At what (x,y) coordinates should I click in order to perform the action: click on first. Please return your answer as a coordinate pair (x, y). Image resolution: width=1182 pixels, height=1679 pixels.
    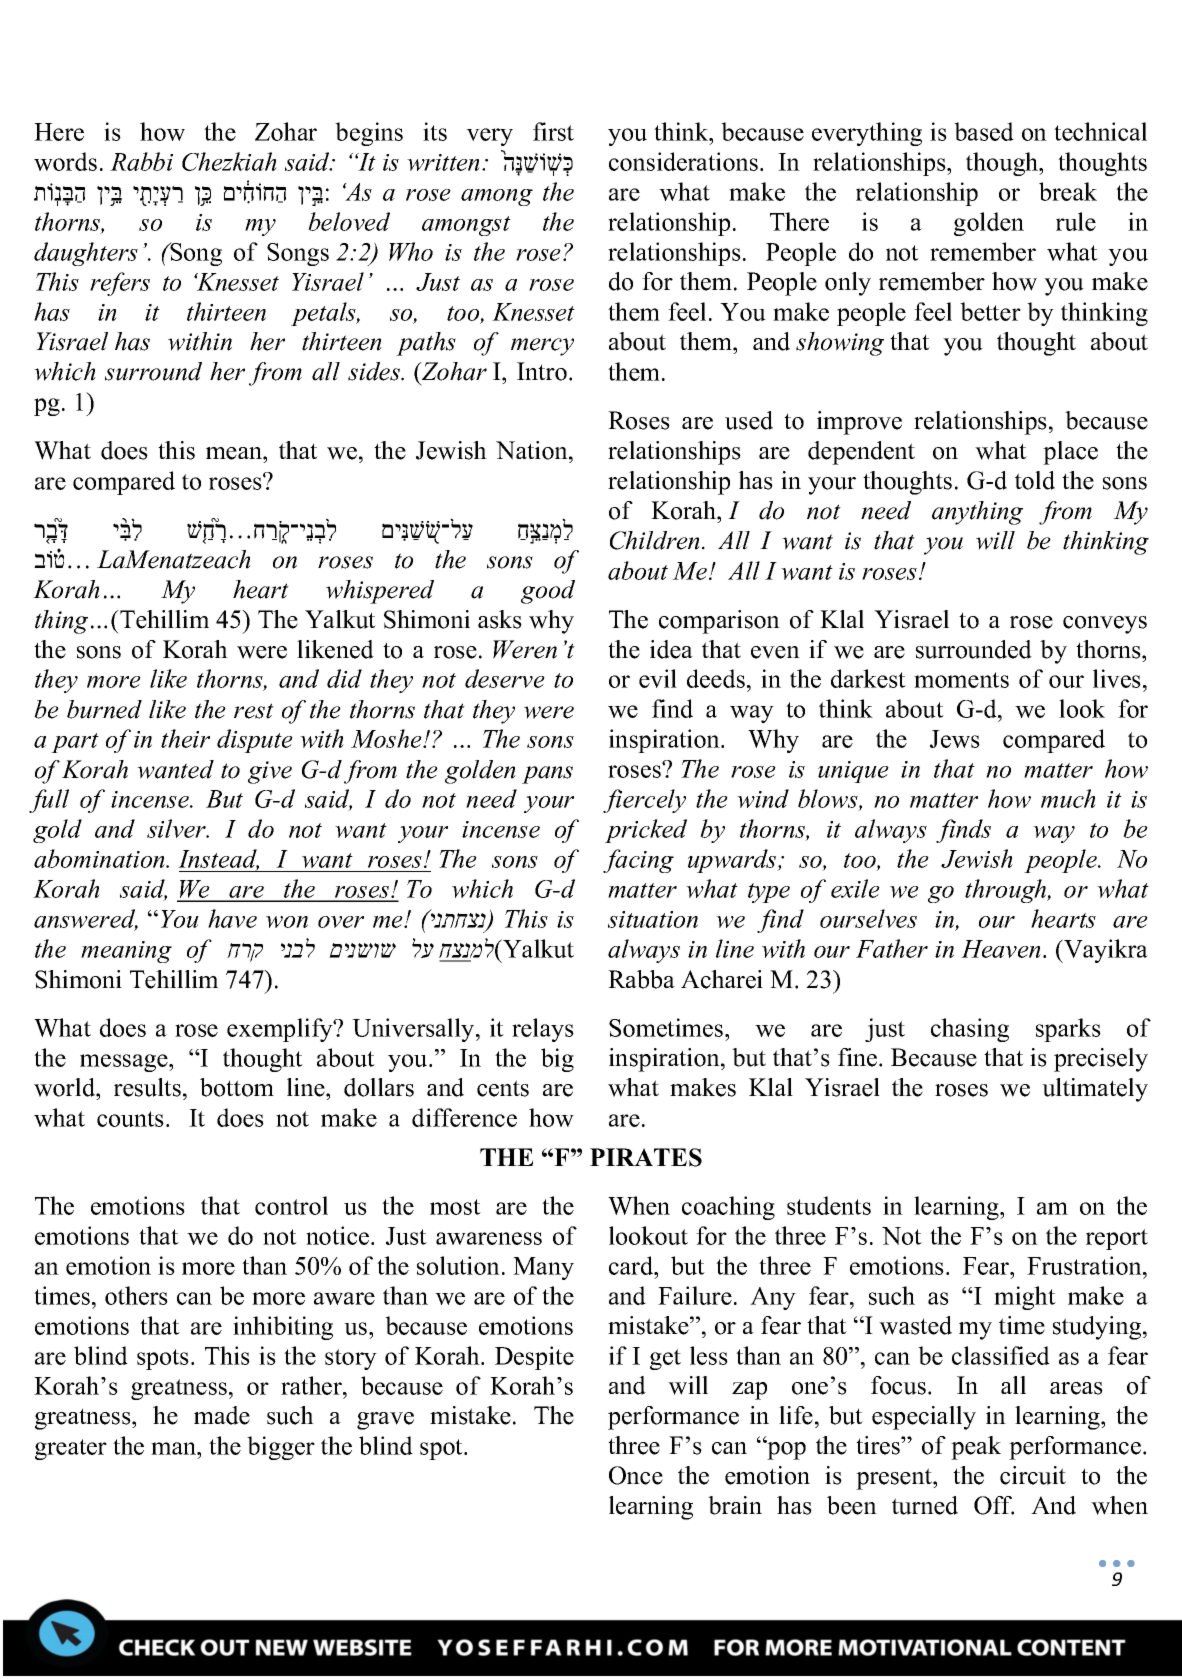
    Looking at the image, I should click on (553, 131).
